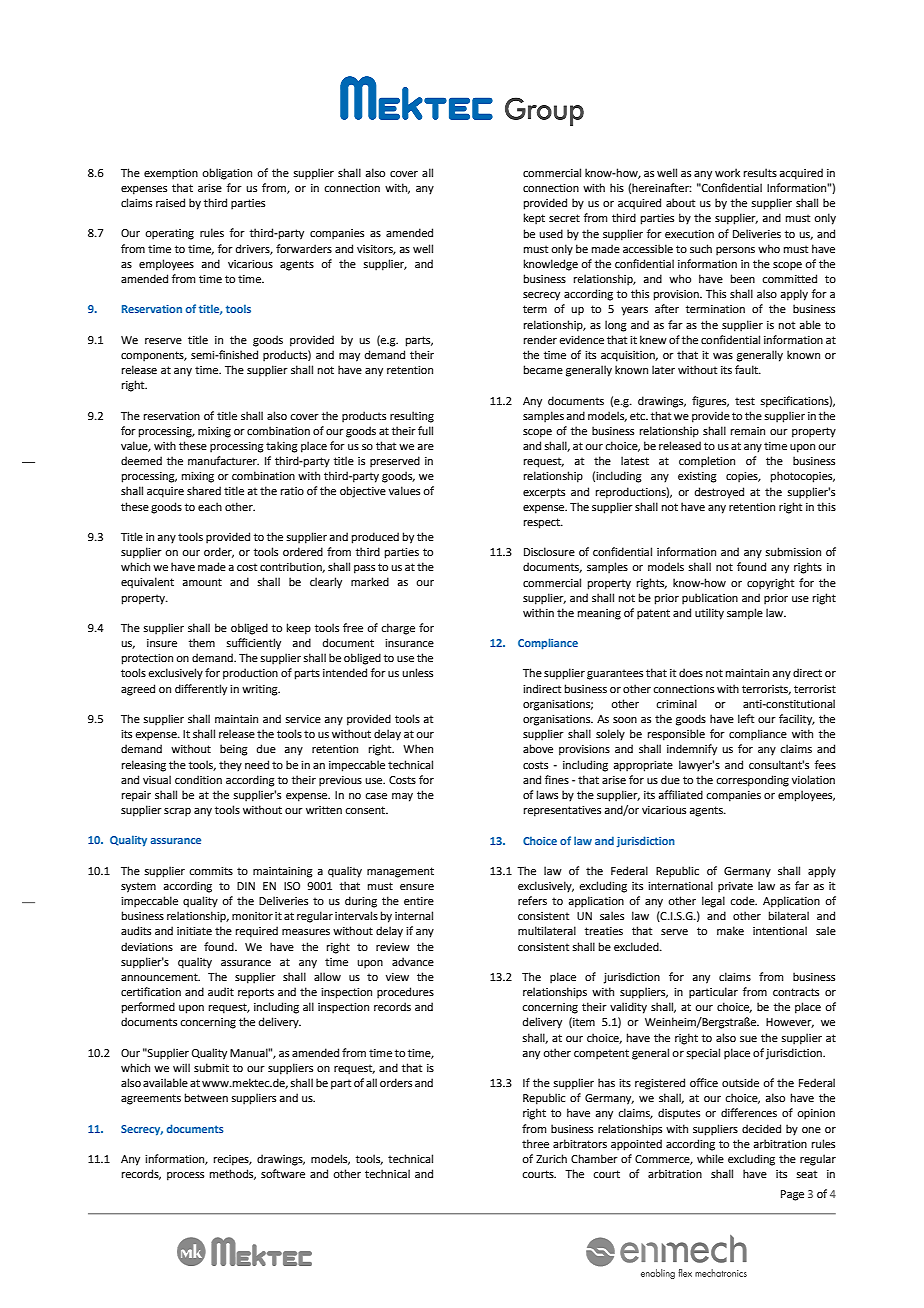 The height and width of the image is (1308, 924). What do you see at coordinates (535, 1143) in the image?
I see `three` at bounding box center [535, 1143].
